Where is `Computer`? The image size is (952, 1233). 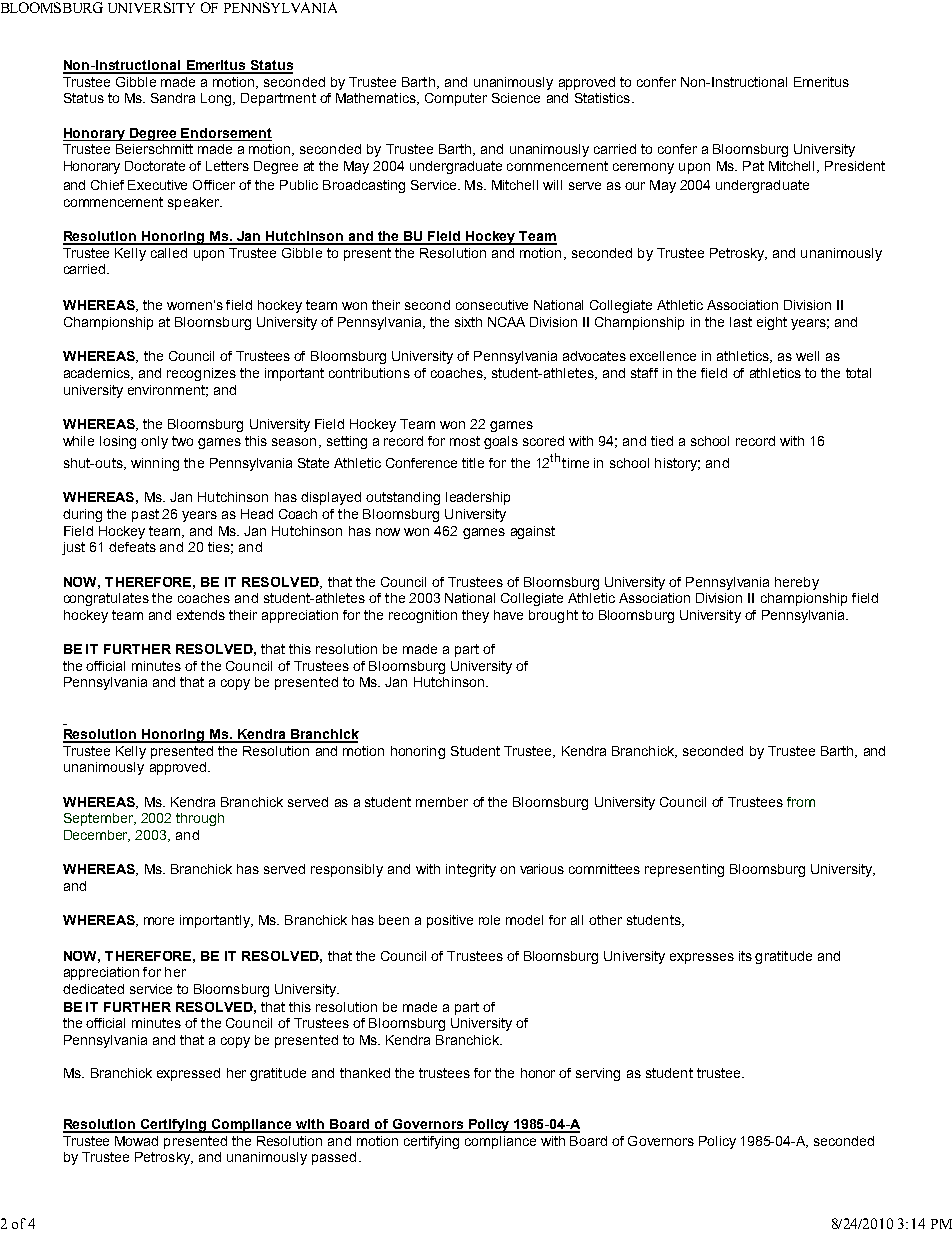
Computer is located at coordinates (456, 99).
